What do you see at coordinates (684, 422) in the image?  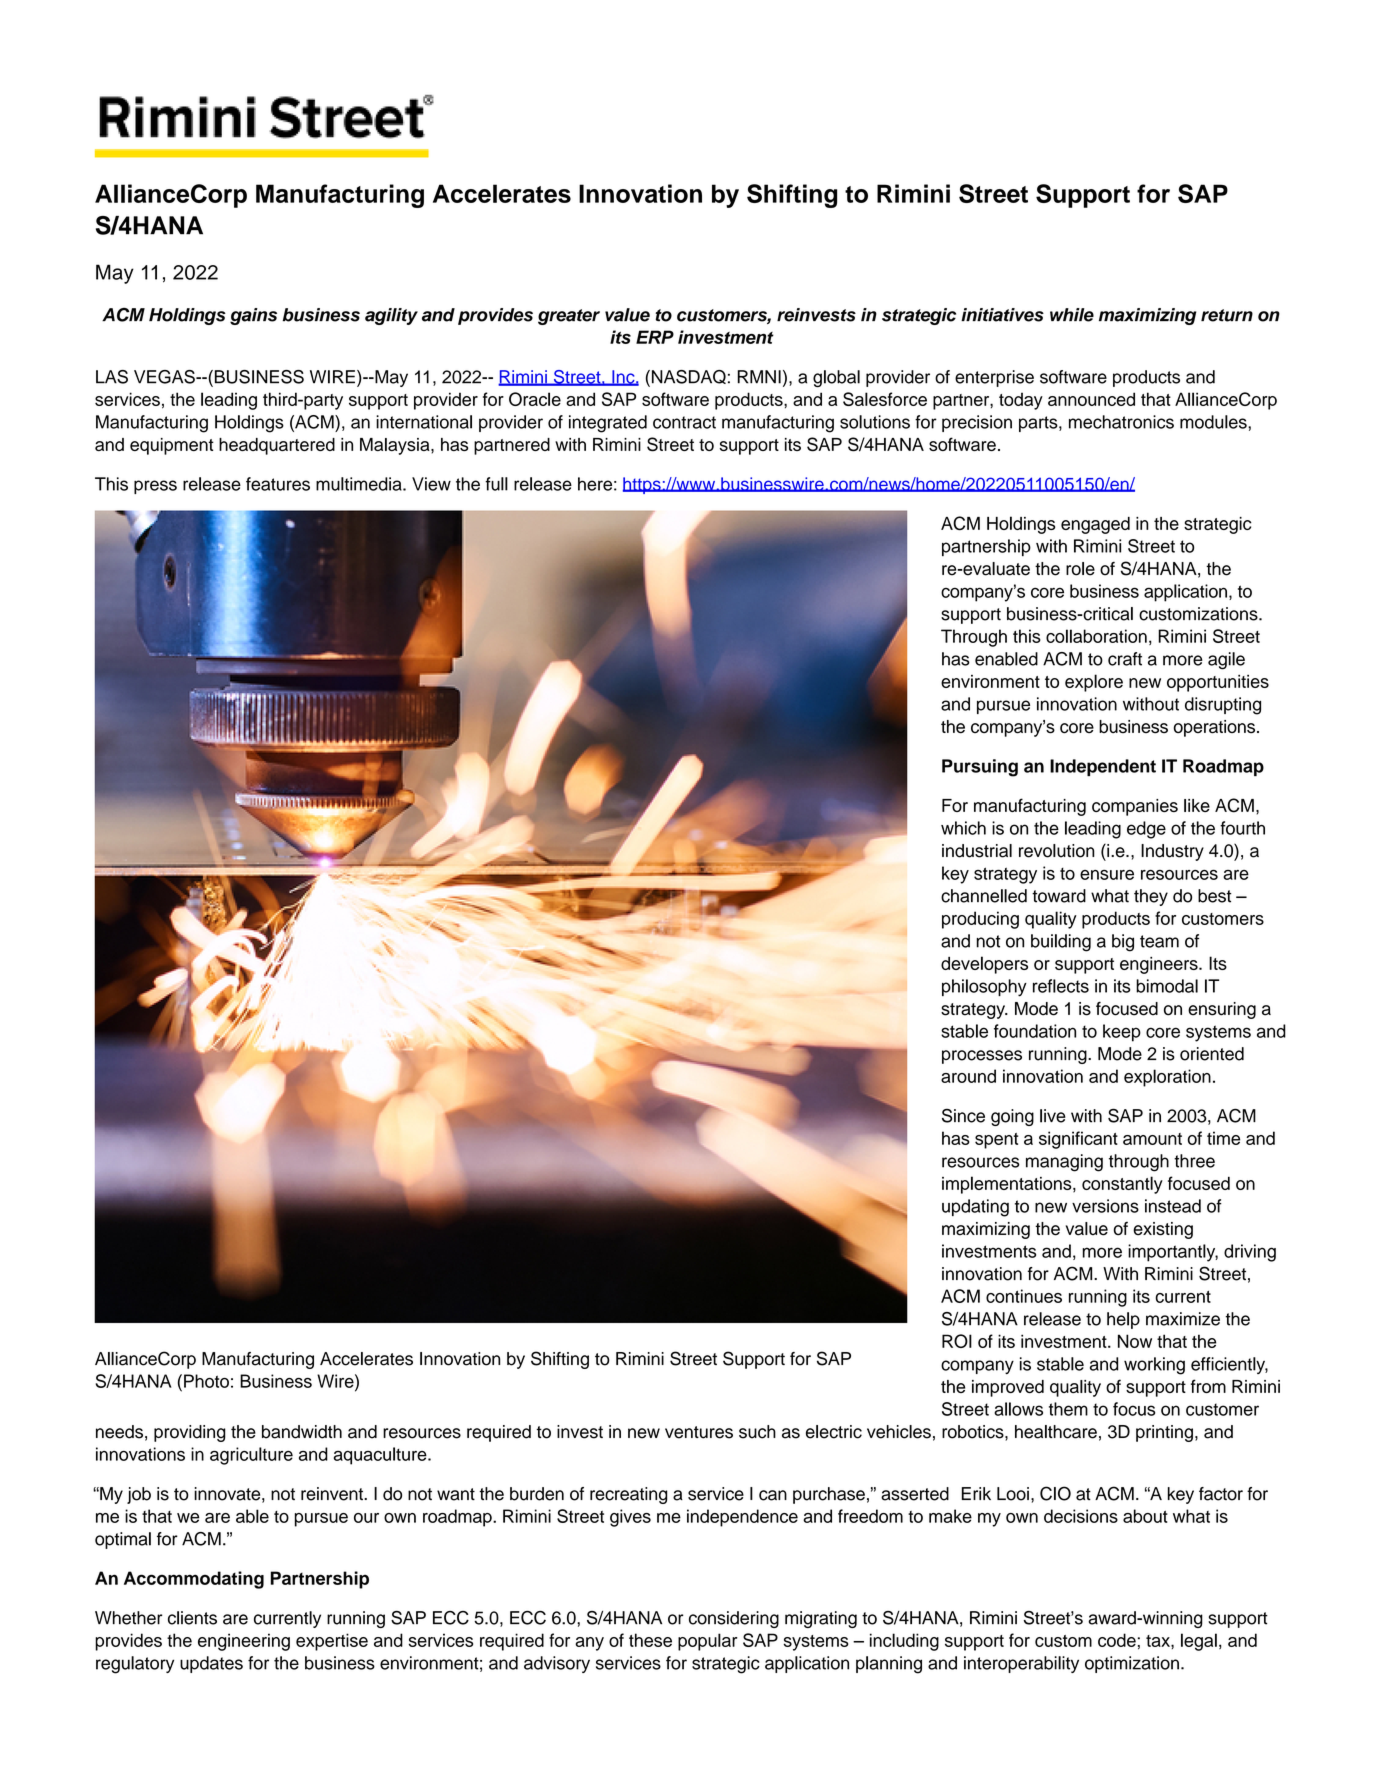 I see `contract` at bounding box center [684, 422].
